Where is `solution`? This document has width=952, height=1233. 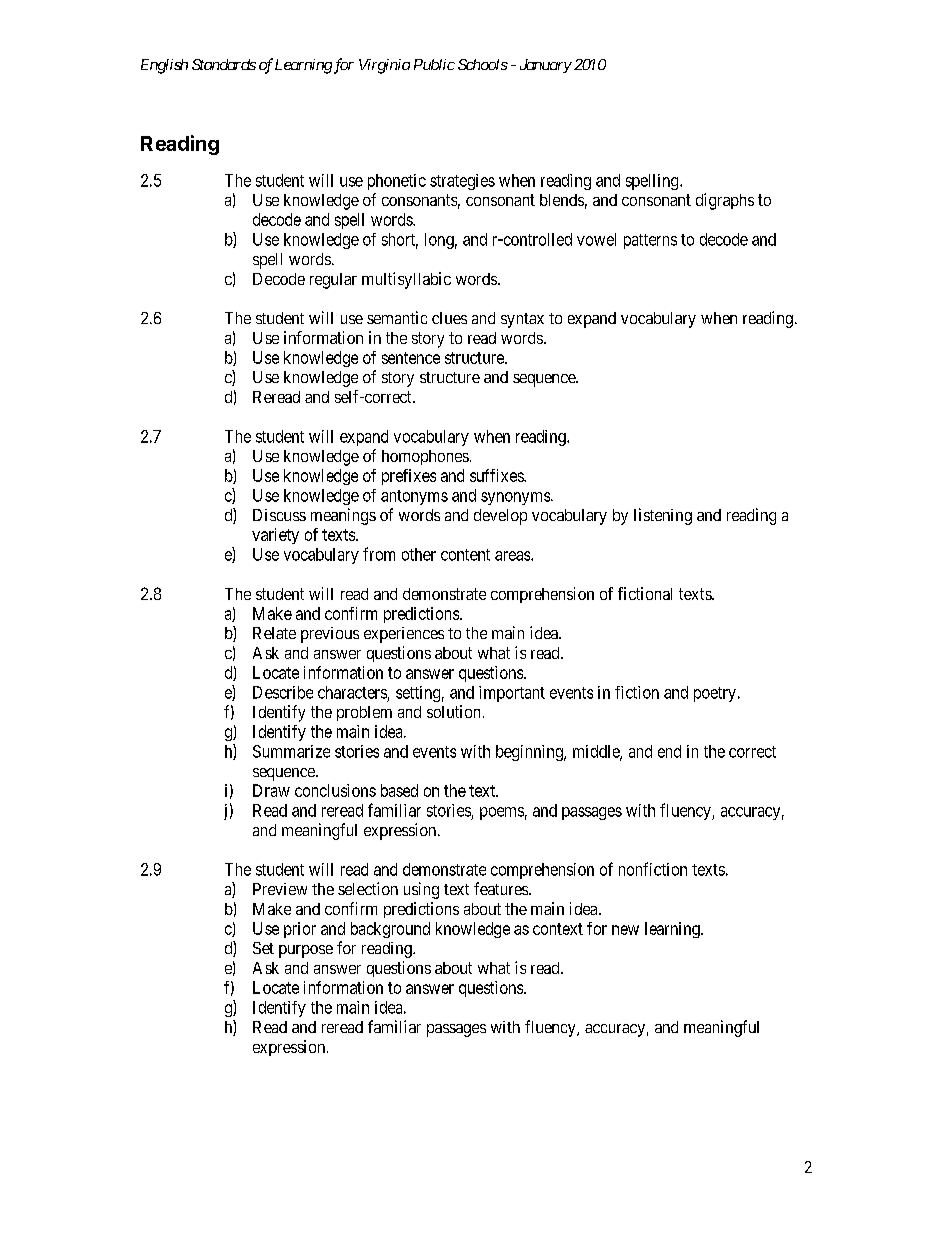
solution is located at coordinates (453, 711).
